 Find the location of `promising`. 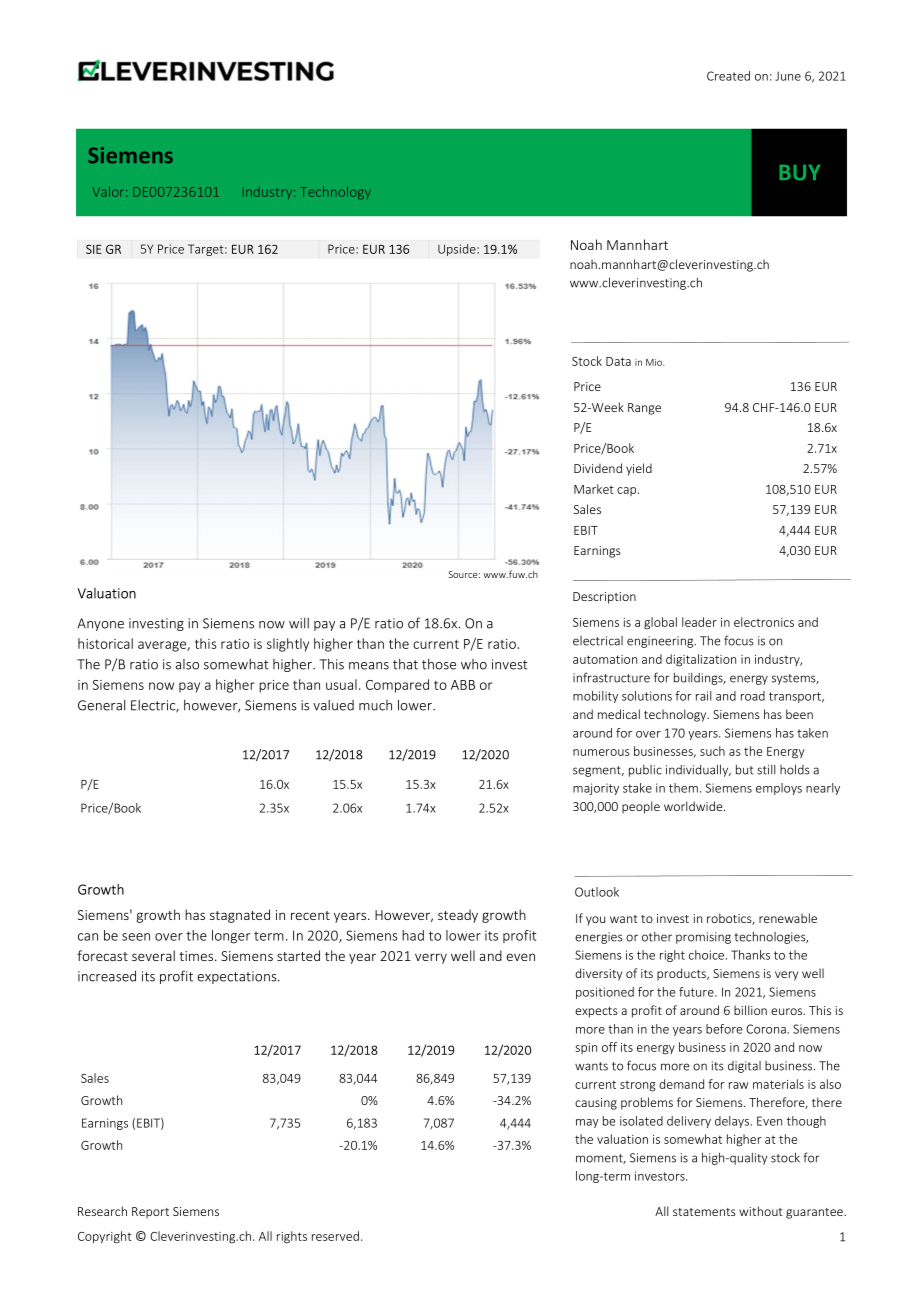

promising is located at coordinates (703, 938).
